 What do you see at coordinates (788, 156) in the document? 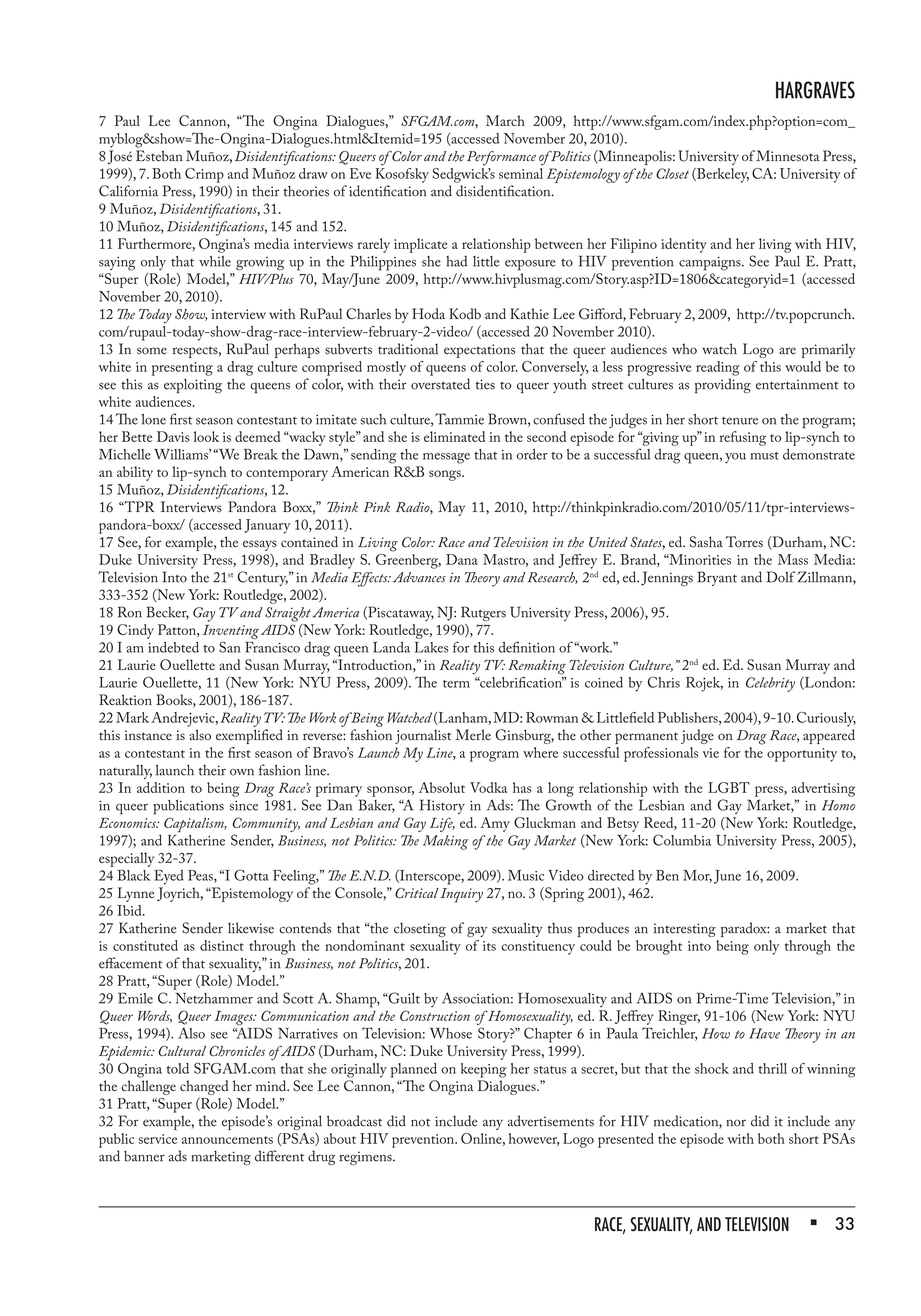
I see `Minnesota` at bounding box center [788, 156].
